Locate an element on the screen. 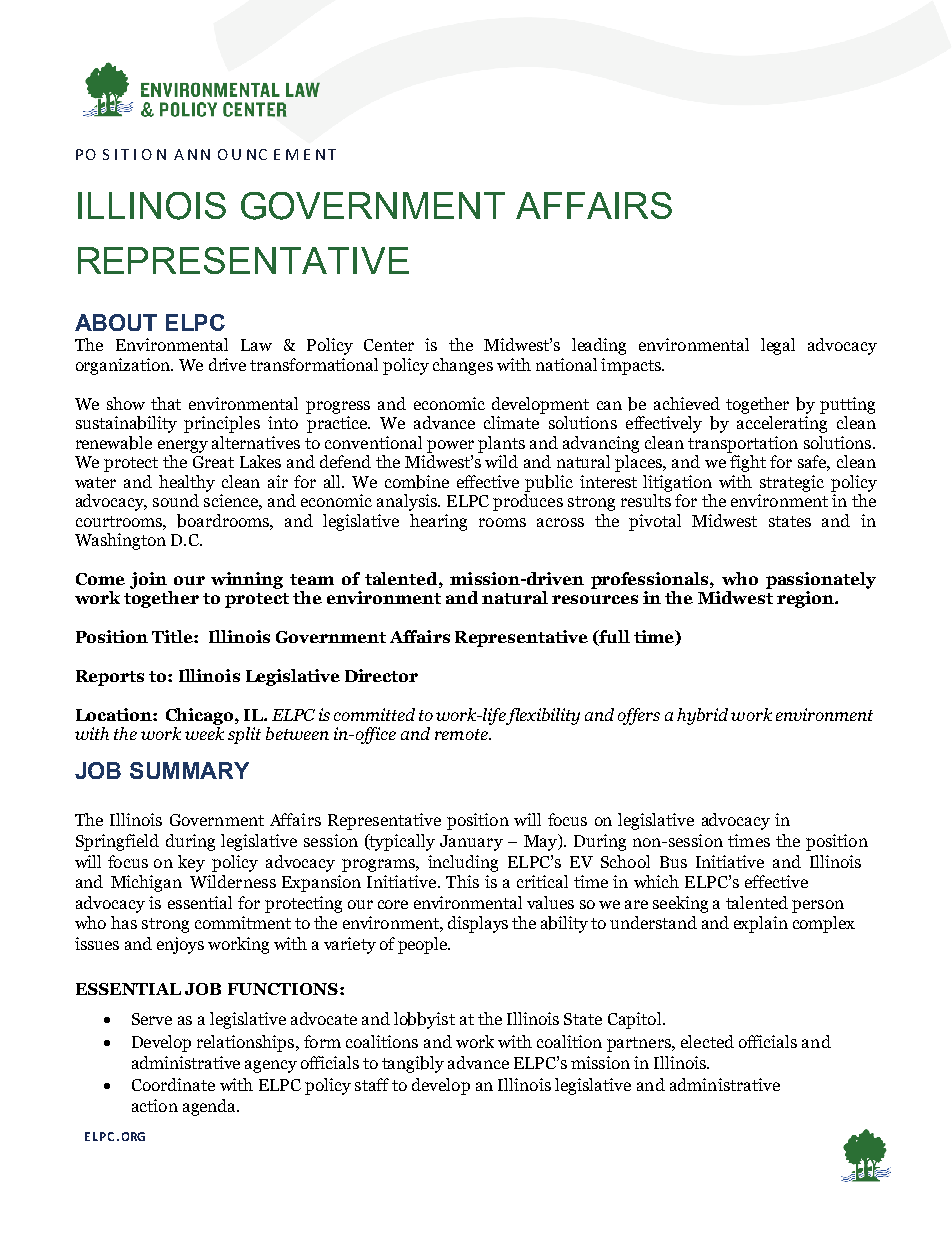 Image resolution: width=952 pixels, height=1233 pixels. legal is located at coordinates (778, 346).
